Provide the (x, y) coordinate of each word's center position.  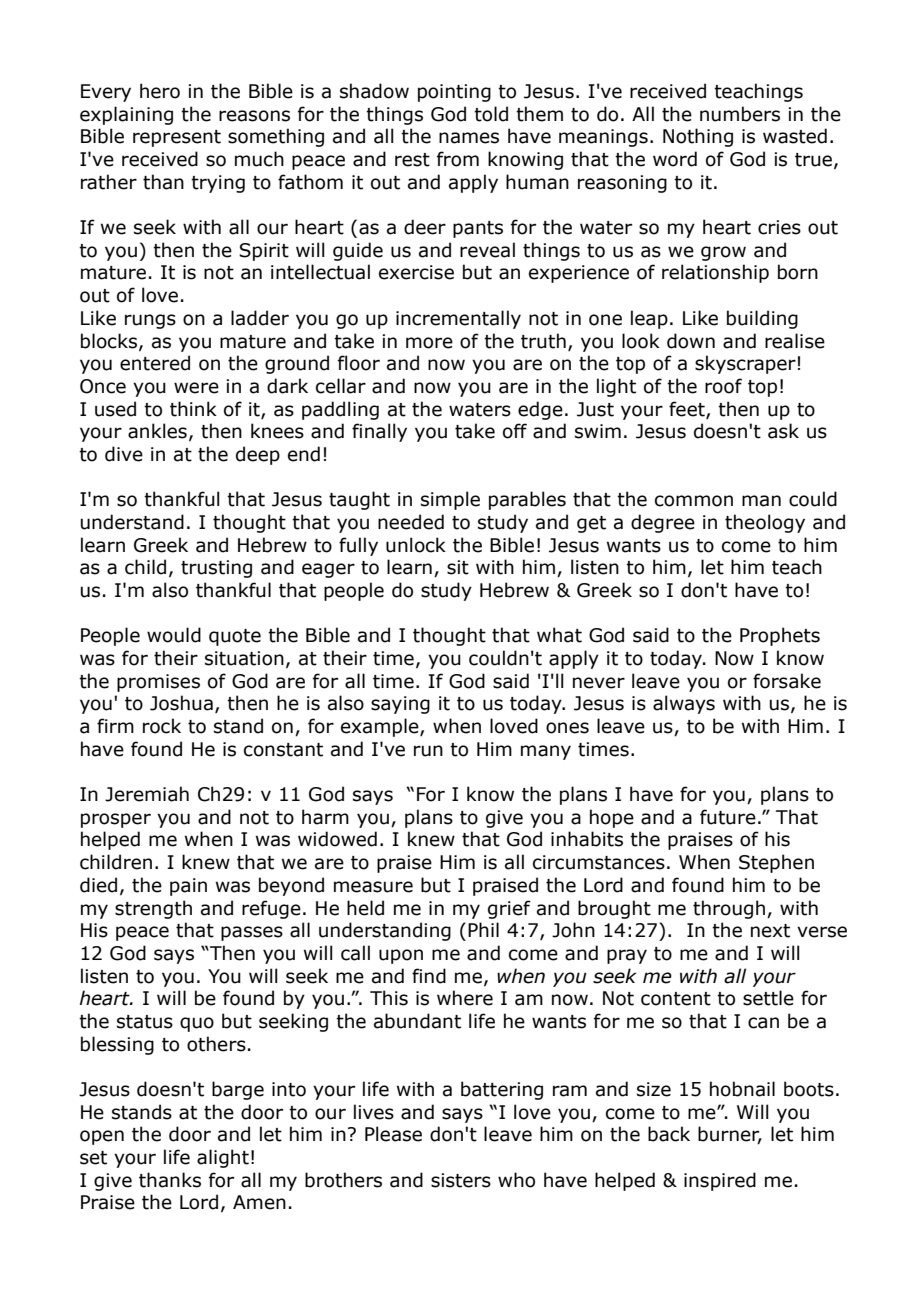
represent (177, 138)
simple (450, 500)
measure (373, 887)
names (469, 138)
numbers (740, 114)
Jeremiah (147, 794)
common (694, 501)
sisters (461, 1180)
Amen (259, 1202)
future (728, 817)
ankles (157, 431)
